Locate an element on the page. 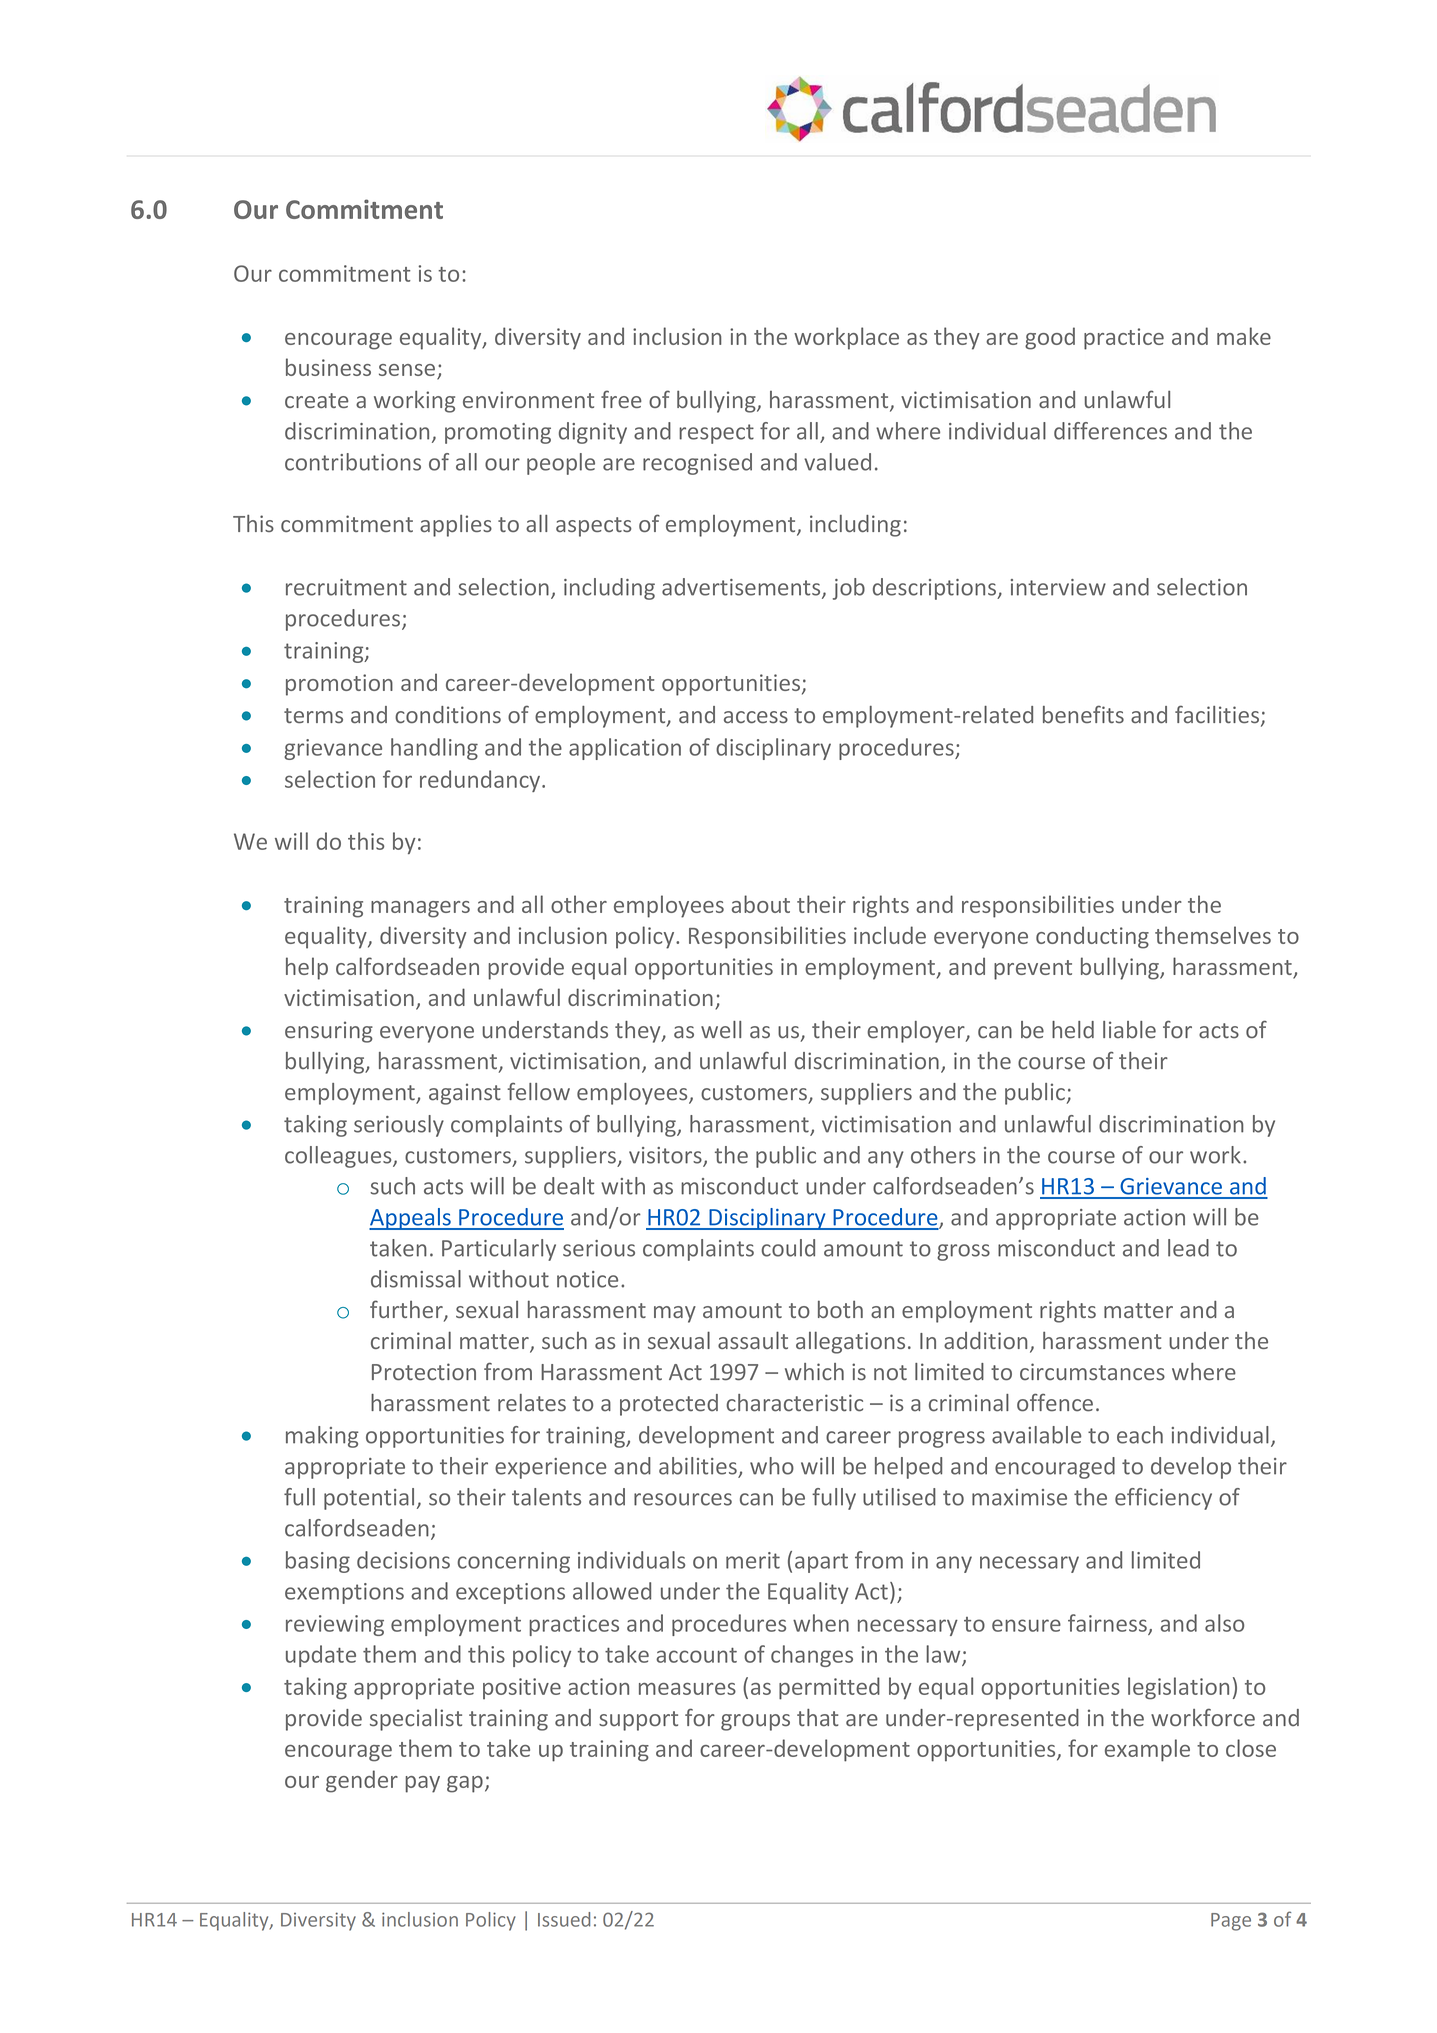 Image resolution: width=1437 pixels, height=2033 pixels. lead is located at coordinates (1188, 1248).
